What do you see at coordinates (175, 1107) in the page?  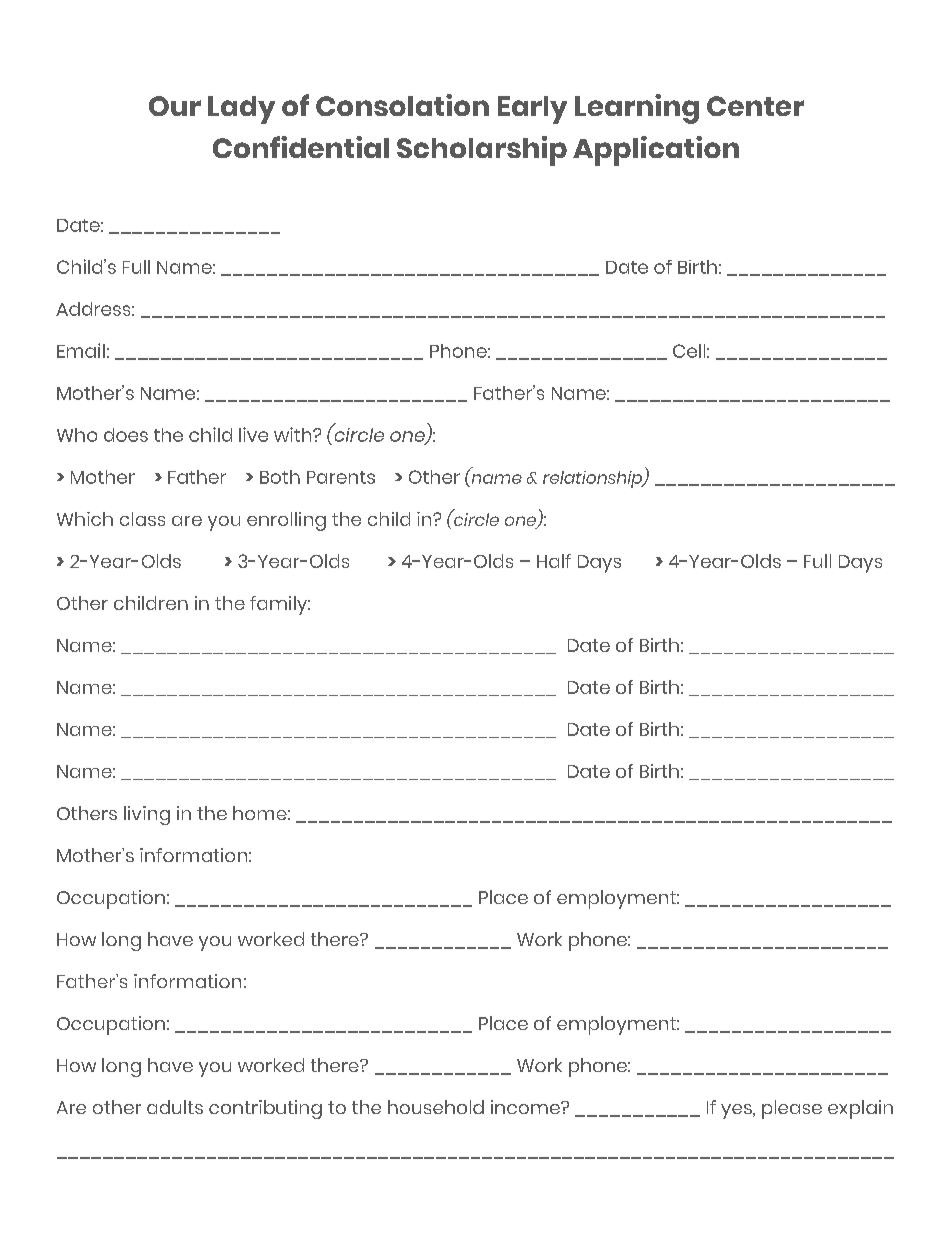 I see `adults` at bounding box center [175, 1107].
